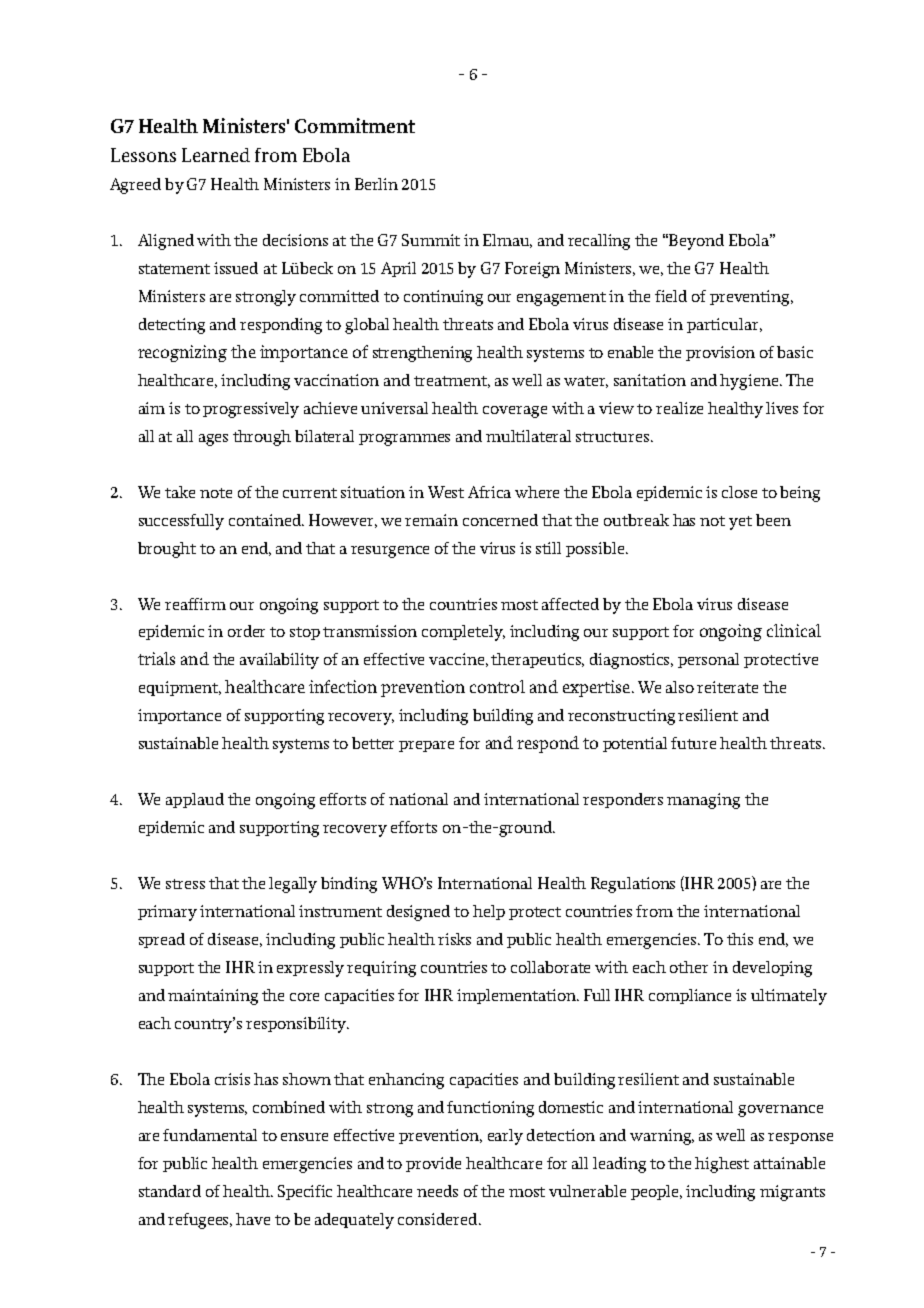 This screenshot has width=924, height=1308. What do you see at coordinates (216, 155) in the screenshot?
I see `Learned` at bounding box center [216, 155].
